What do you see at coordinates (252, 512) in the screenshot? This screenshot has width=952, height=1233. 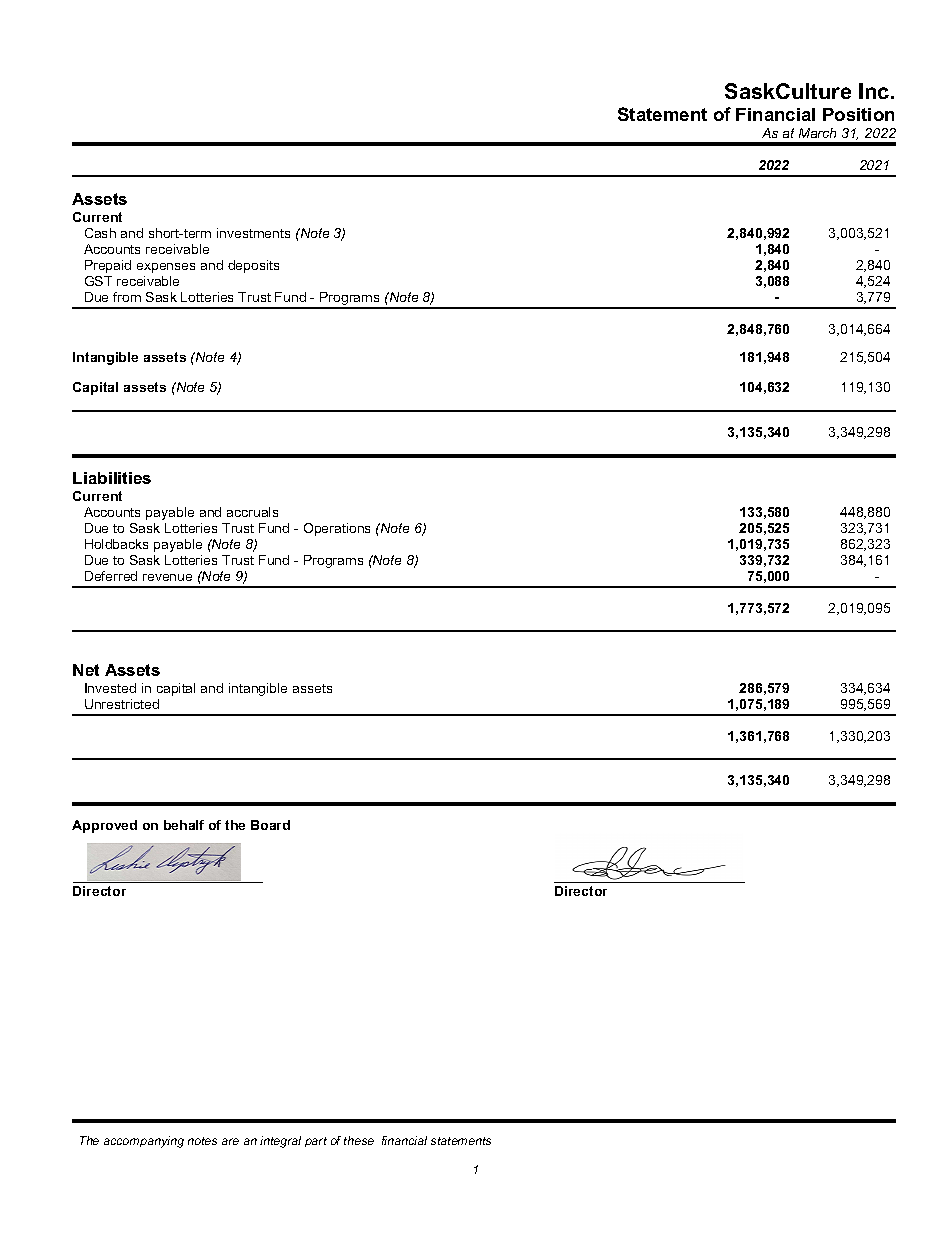 I see `accruals` at bounding box center [252, 512].
